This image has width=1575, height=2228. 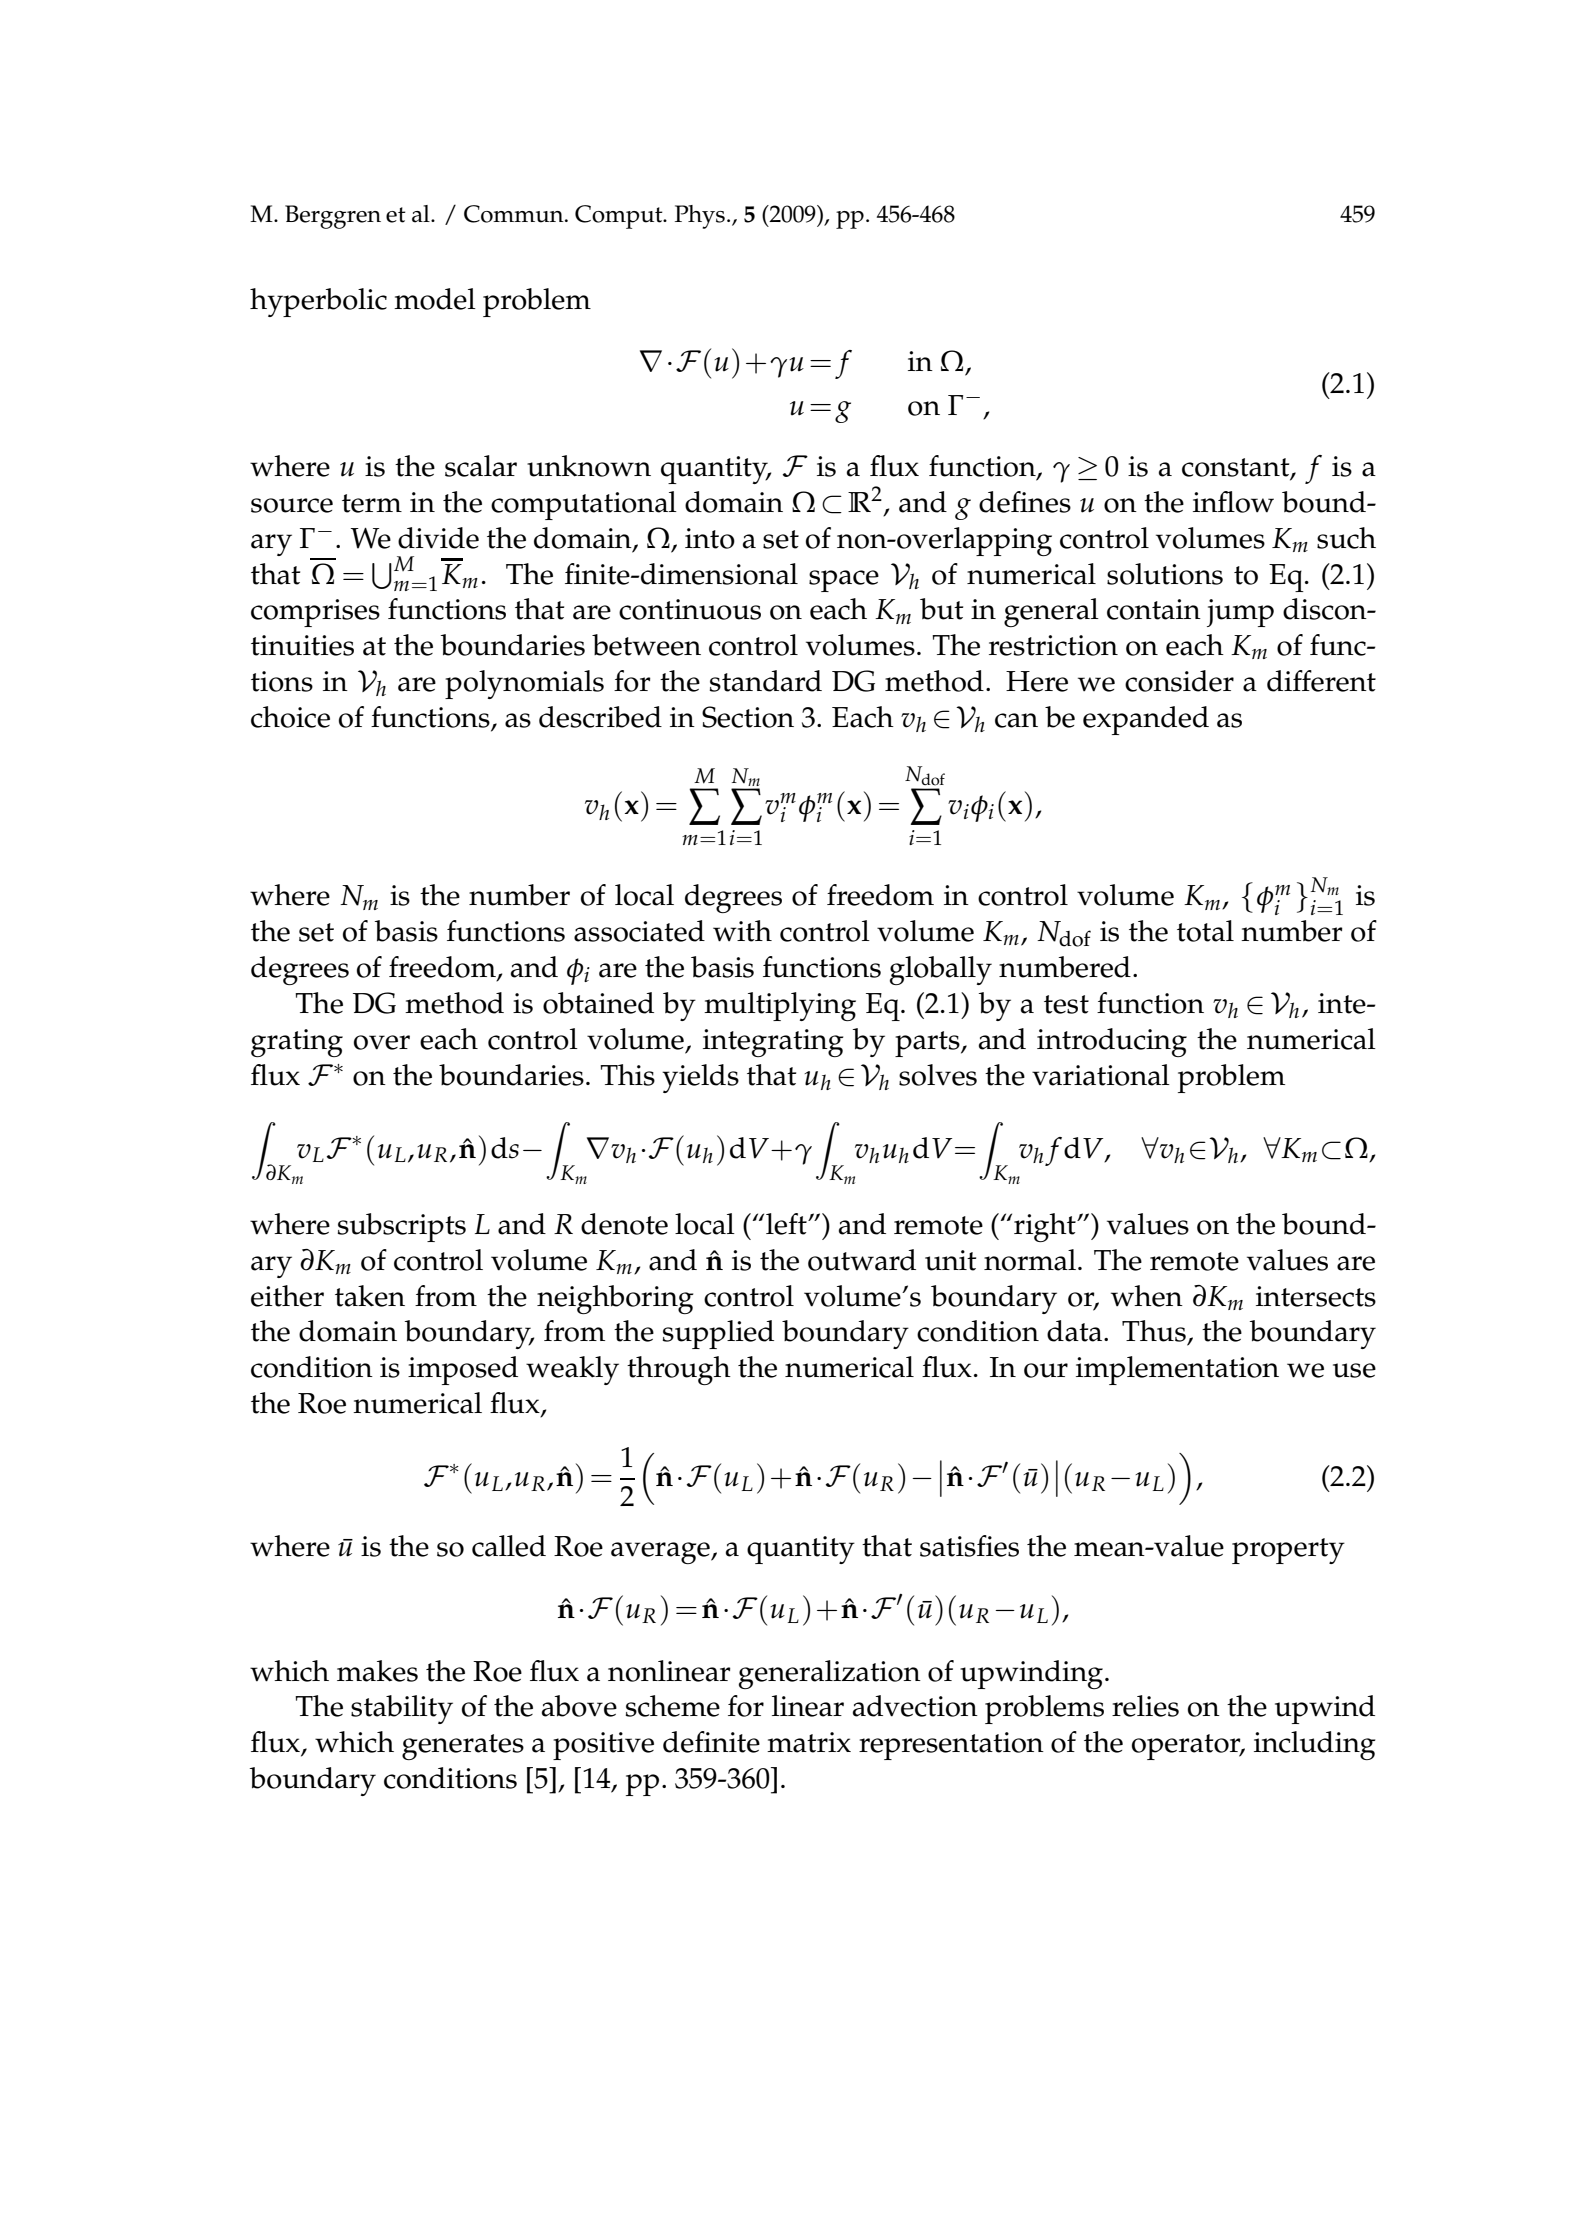 What do you see at coordinates (1145, 1706) in the image?
I see `relies` at bounding box center [1145, 1706].
